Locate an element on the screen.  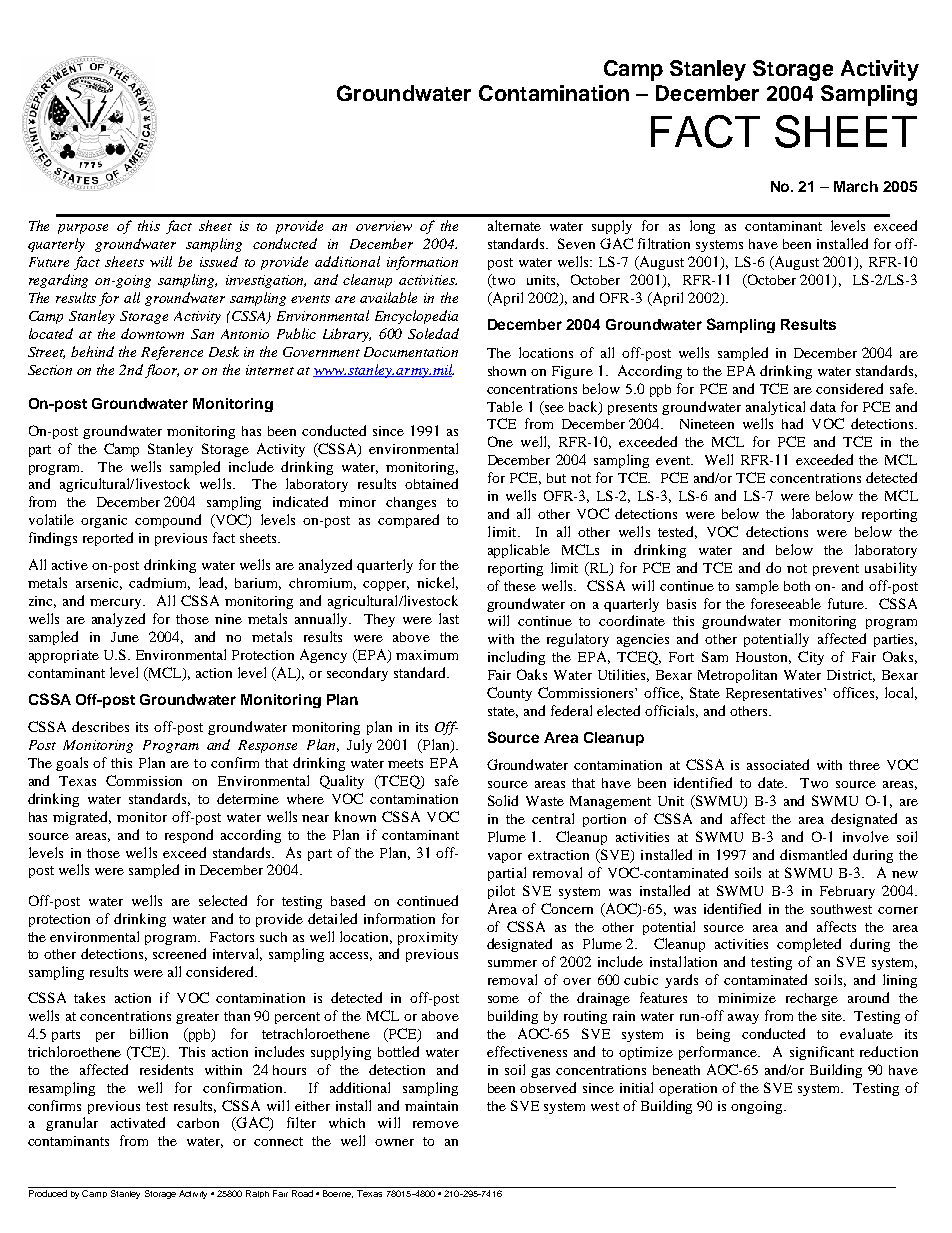
Table is located at coordinates (505, 406).
